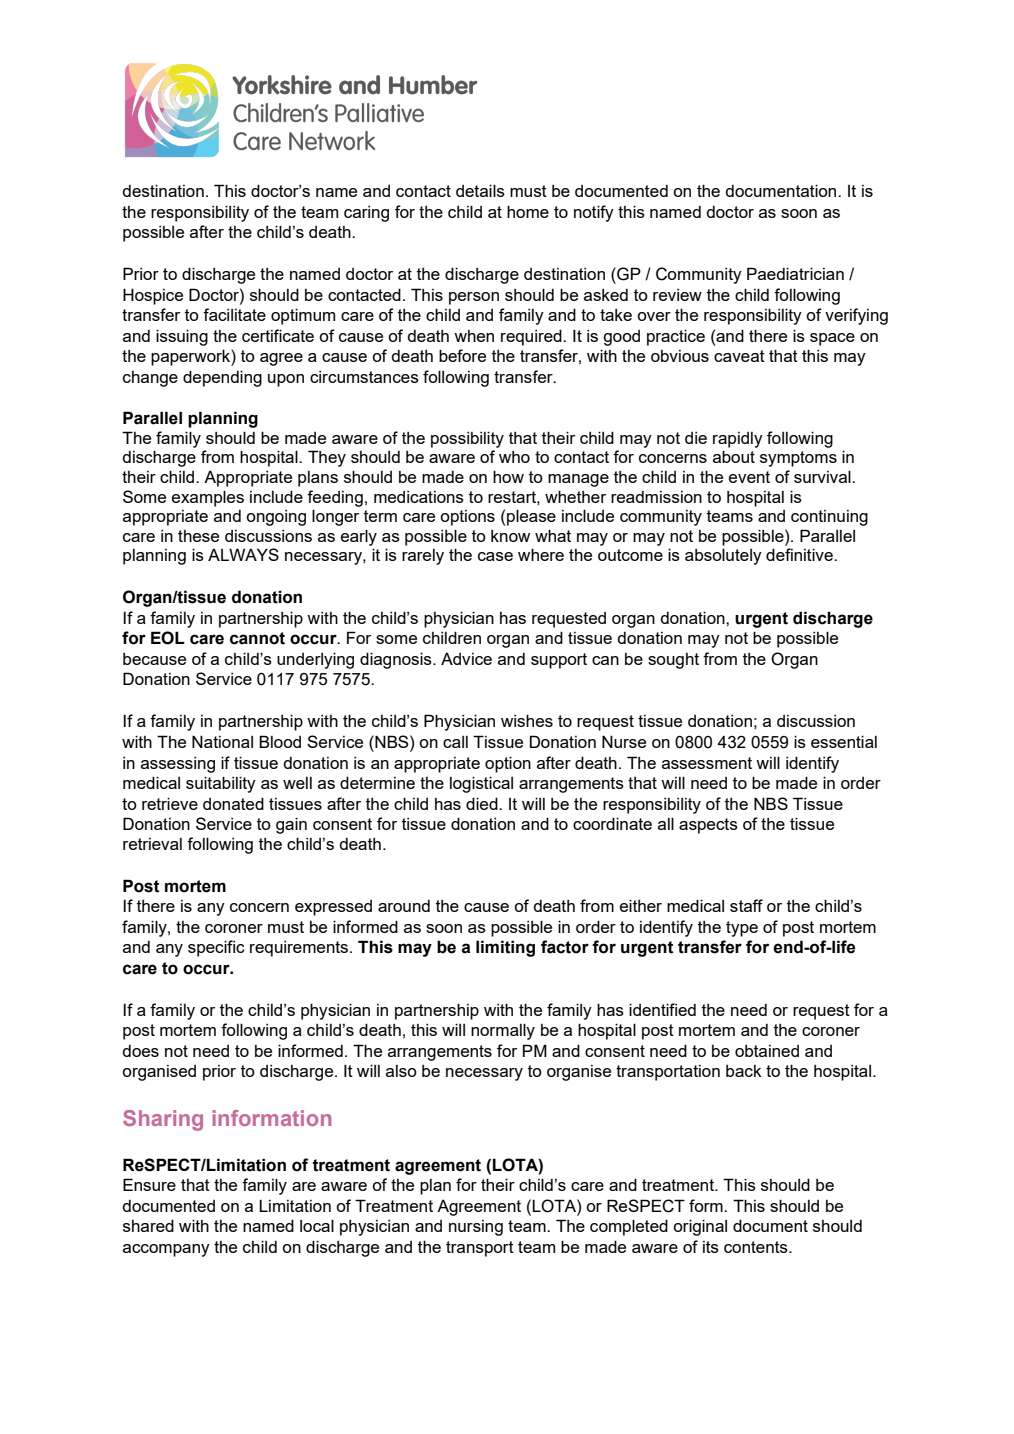 The width and height of the page is (1014, 1434). What do you see at coordinates (153, 296) in the page?
I see `Hospice` at bounding box center [153, 296].
